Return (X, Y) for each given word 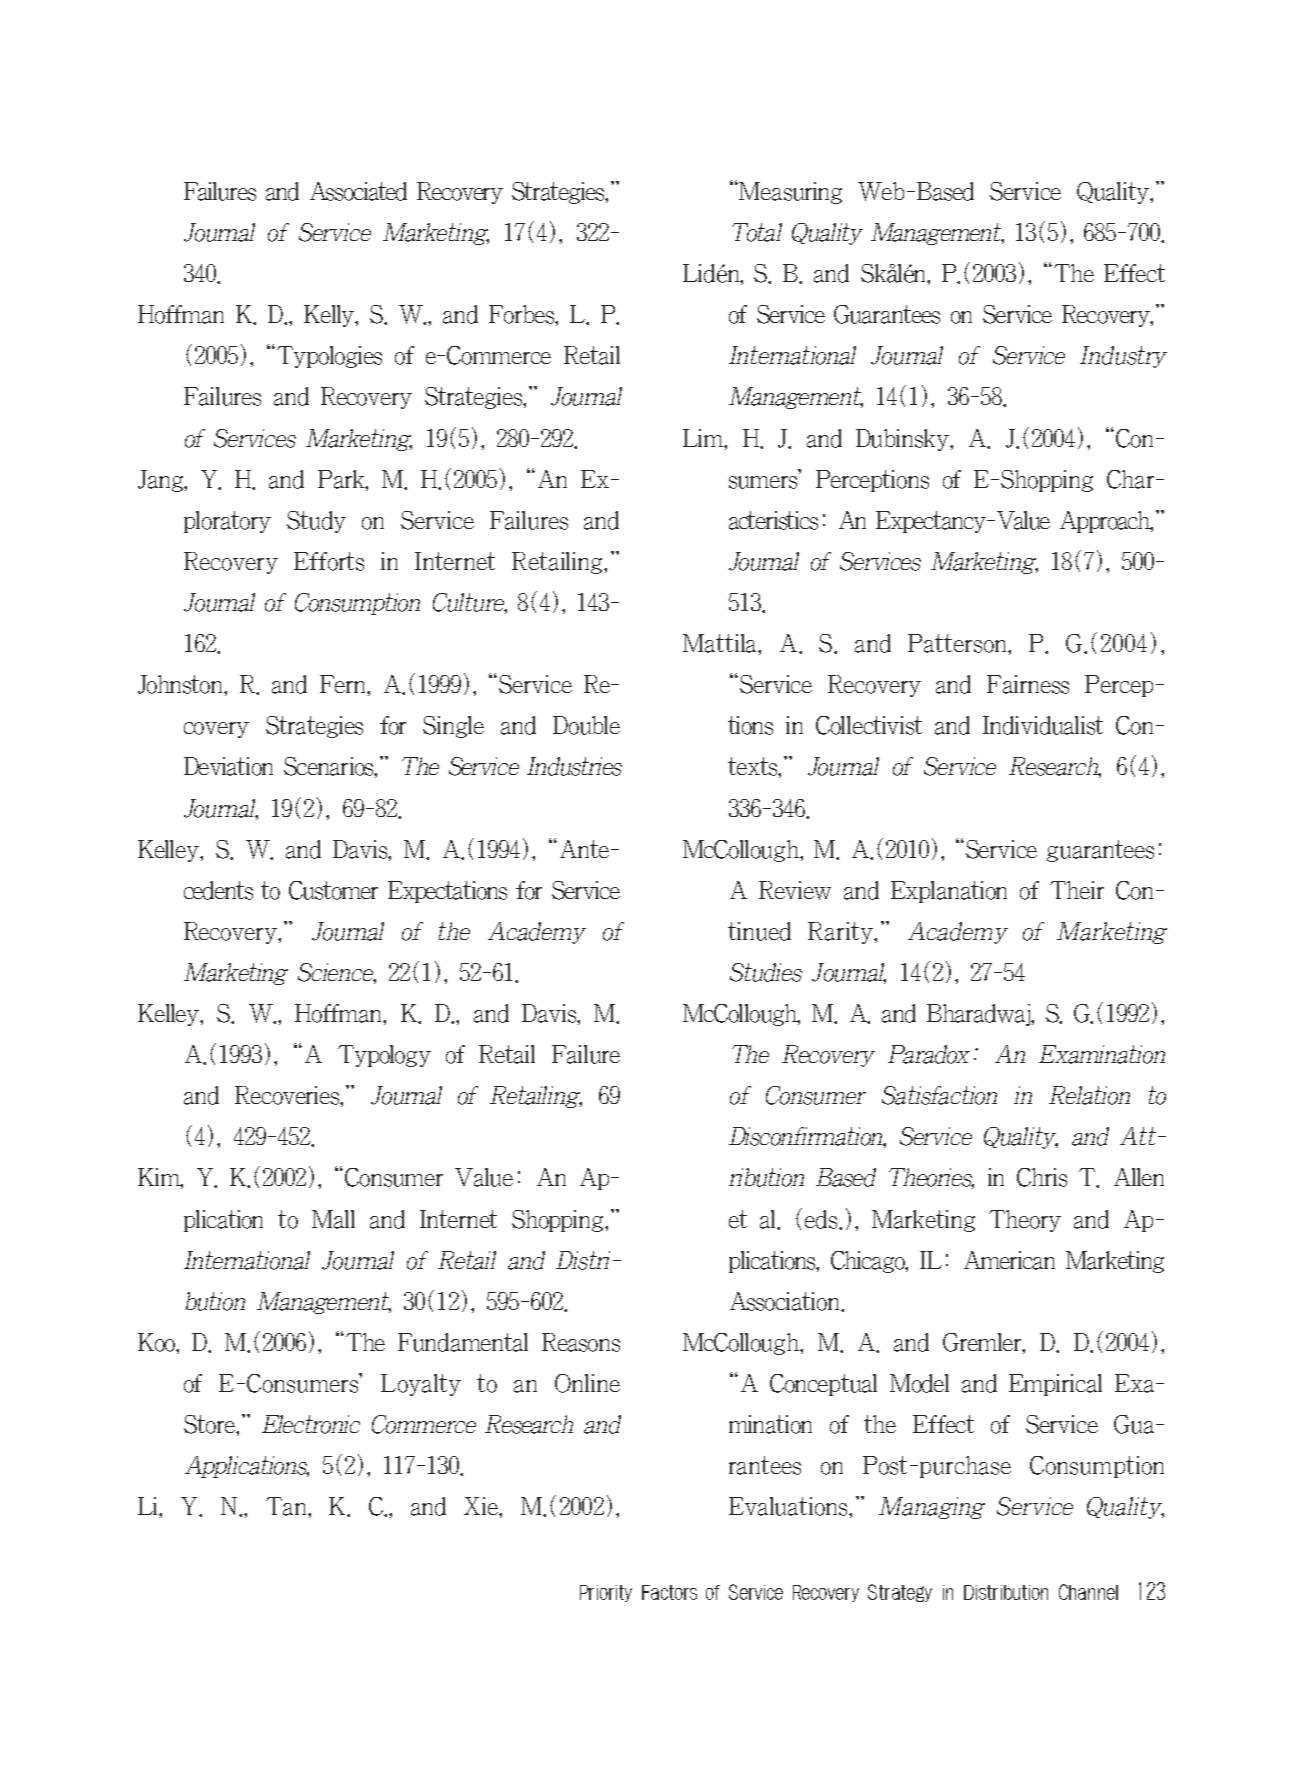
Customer (333, 890)
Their (1077, 890)
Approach (1106, 522)
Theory (1025, 1221)
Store (210, 1424)
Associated (358, 191)
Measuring (790, 193)
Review (795, 890)
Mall (333, 1219)
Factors (669, 1592)
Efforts (329, 561)
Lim (704, 438)
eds (822, 1219)
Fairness (1028, 684)
